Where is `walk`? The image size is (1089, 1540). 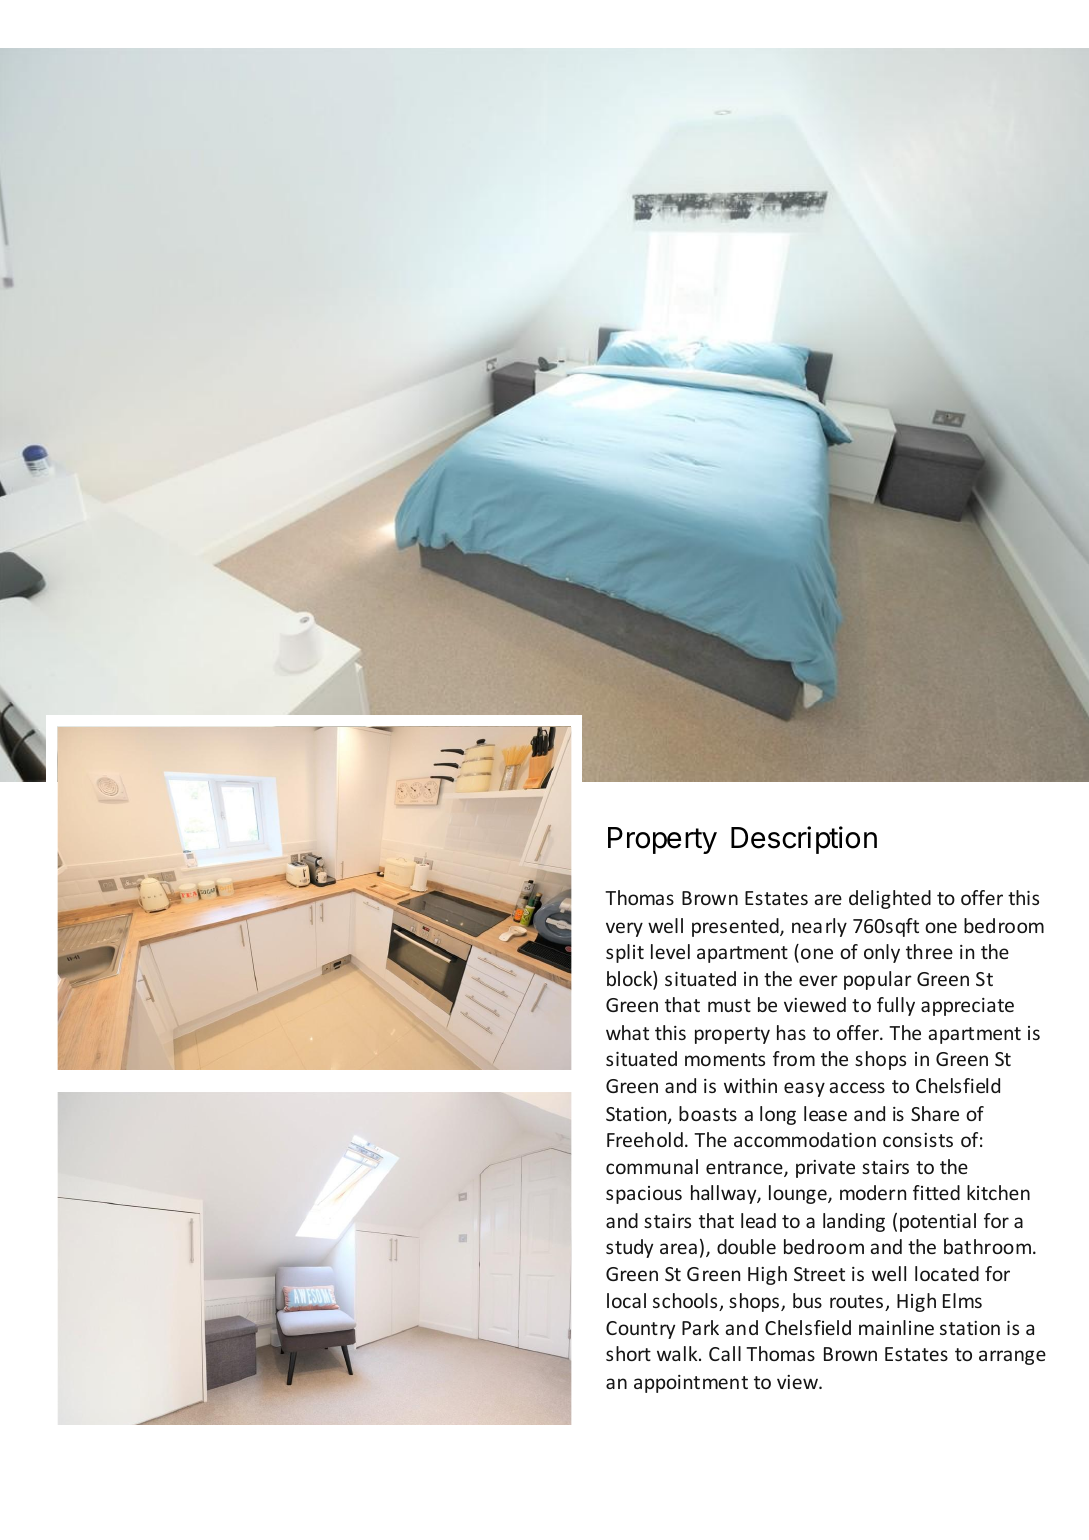 walk is located at coordinates (678, 1353).
